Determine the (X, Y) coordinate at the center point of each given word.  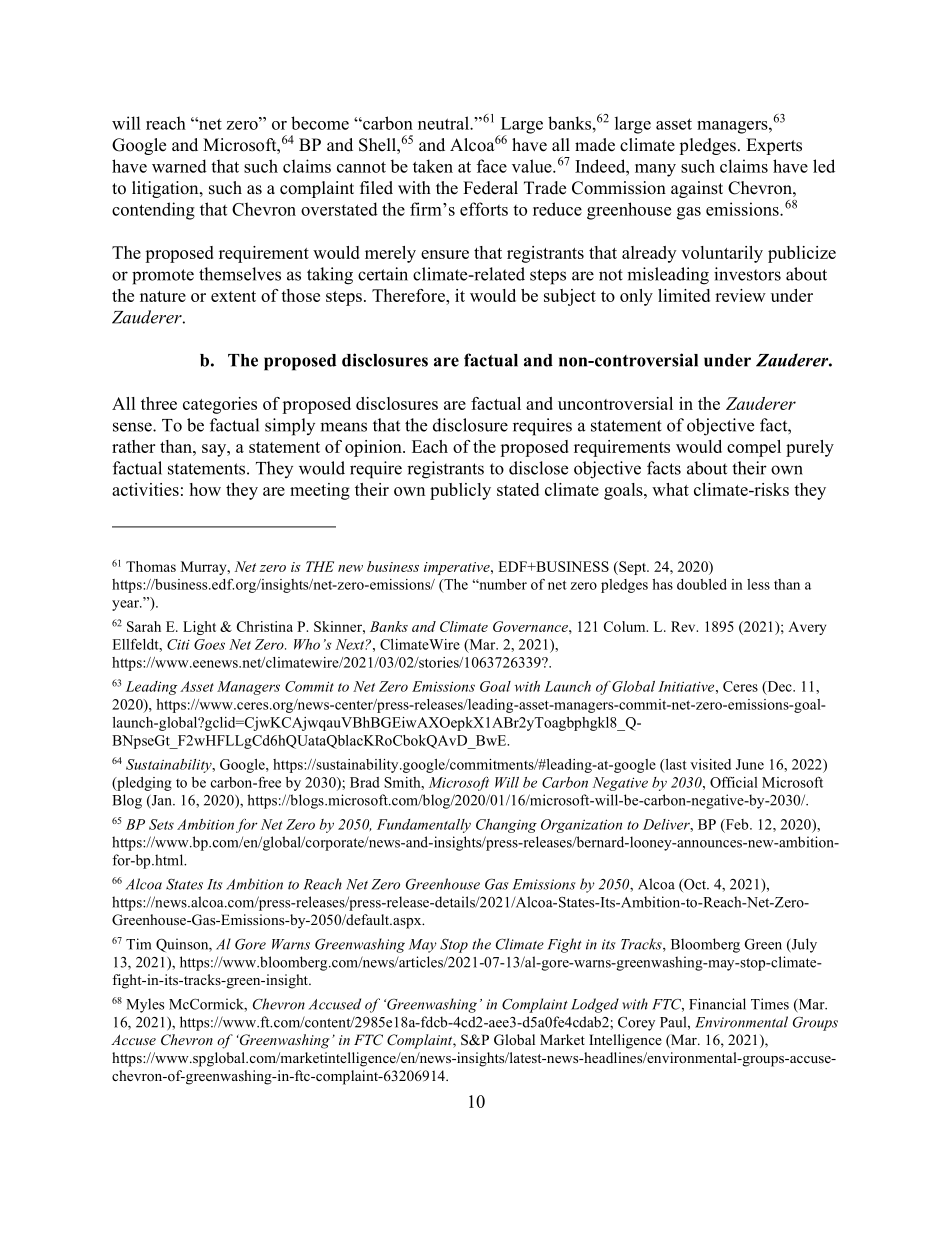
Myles (145, 1005)
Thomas (151, 566)
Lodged (595, 1005)
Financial (717, 1004)
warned (179, 166)
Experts (774, 146)
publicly (460, 491)
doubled (702, 584)
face (492, 166)
